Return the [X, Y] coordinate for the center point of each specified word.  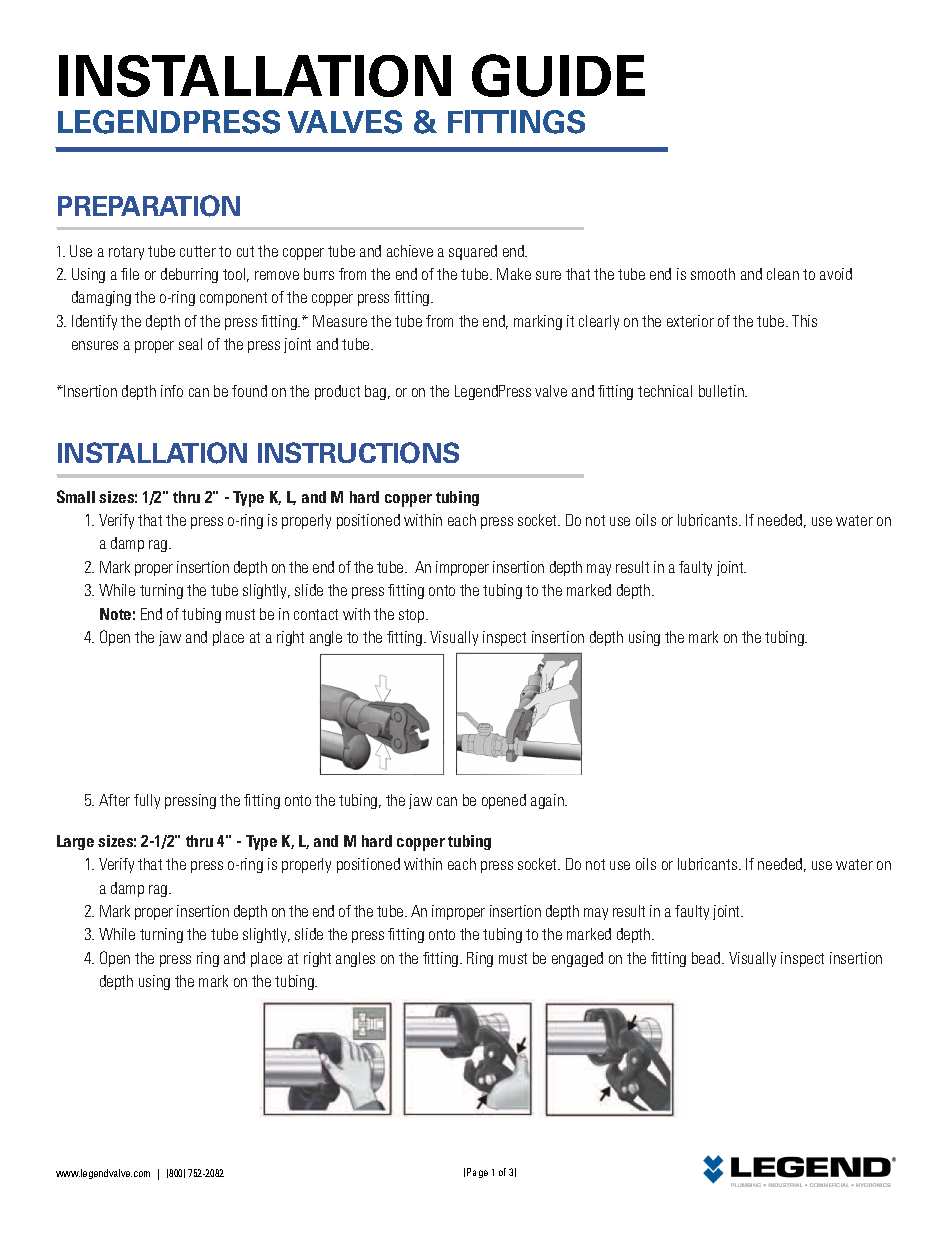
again [548, 801]
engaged [577, 959]
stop [413, 616]
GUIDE [558, 75]
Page [477, 1173]
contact [316, 614]
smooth [713, 274]
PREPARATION [149, 206]
